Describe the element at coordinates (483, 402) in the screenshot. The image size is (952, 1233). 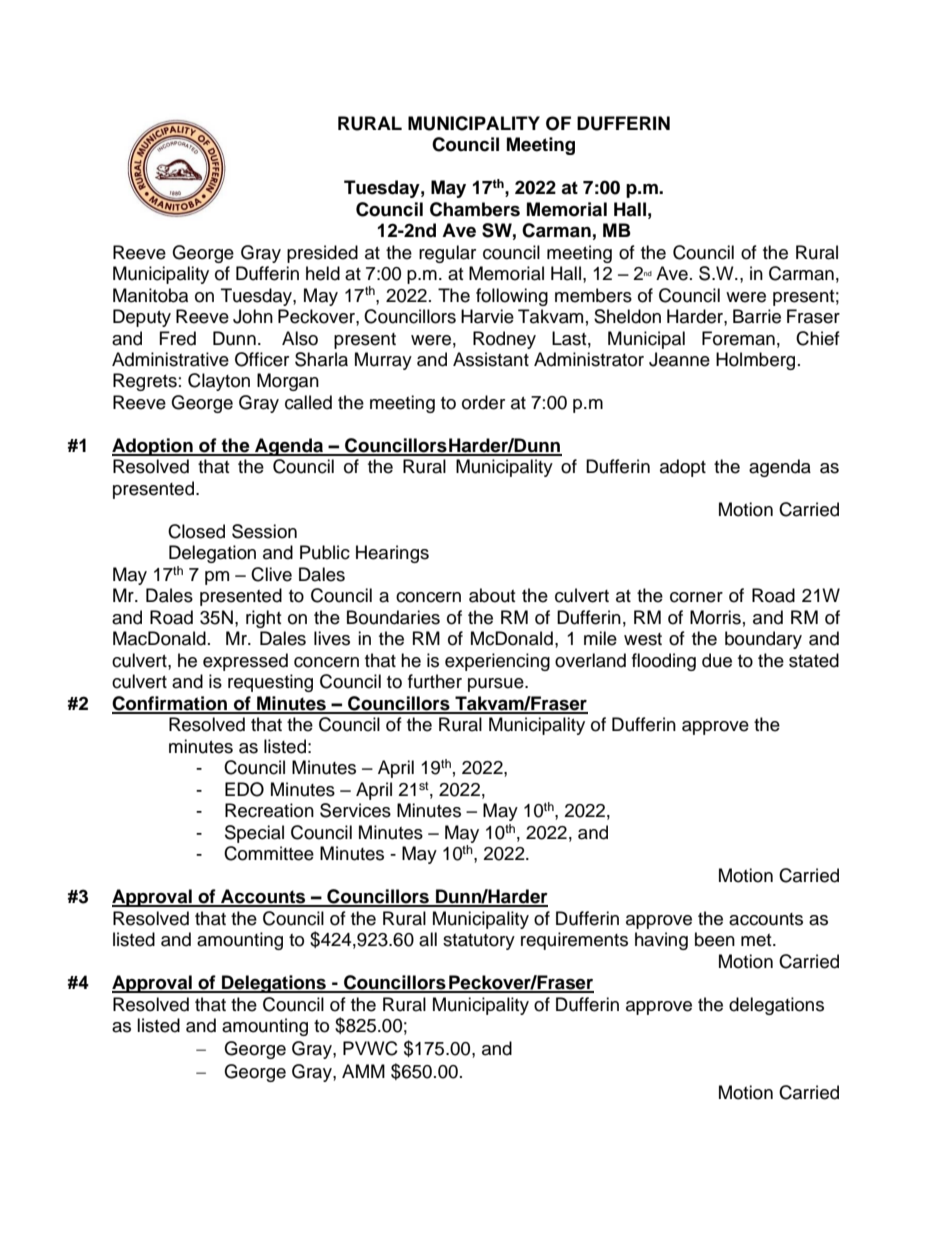
I see `order` at that location.
